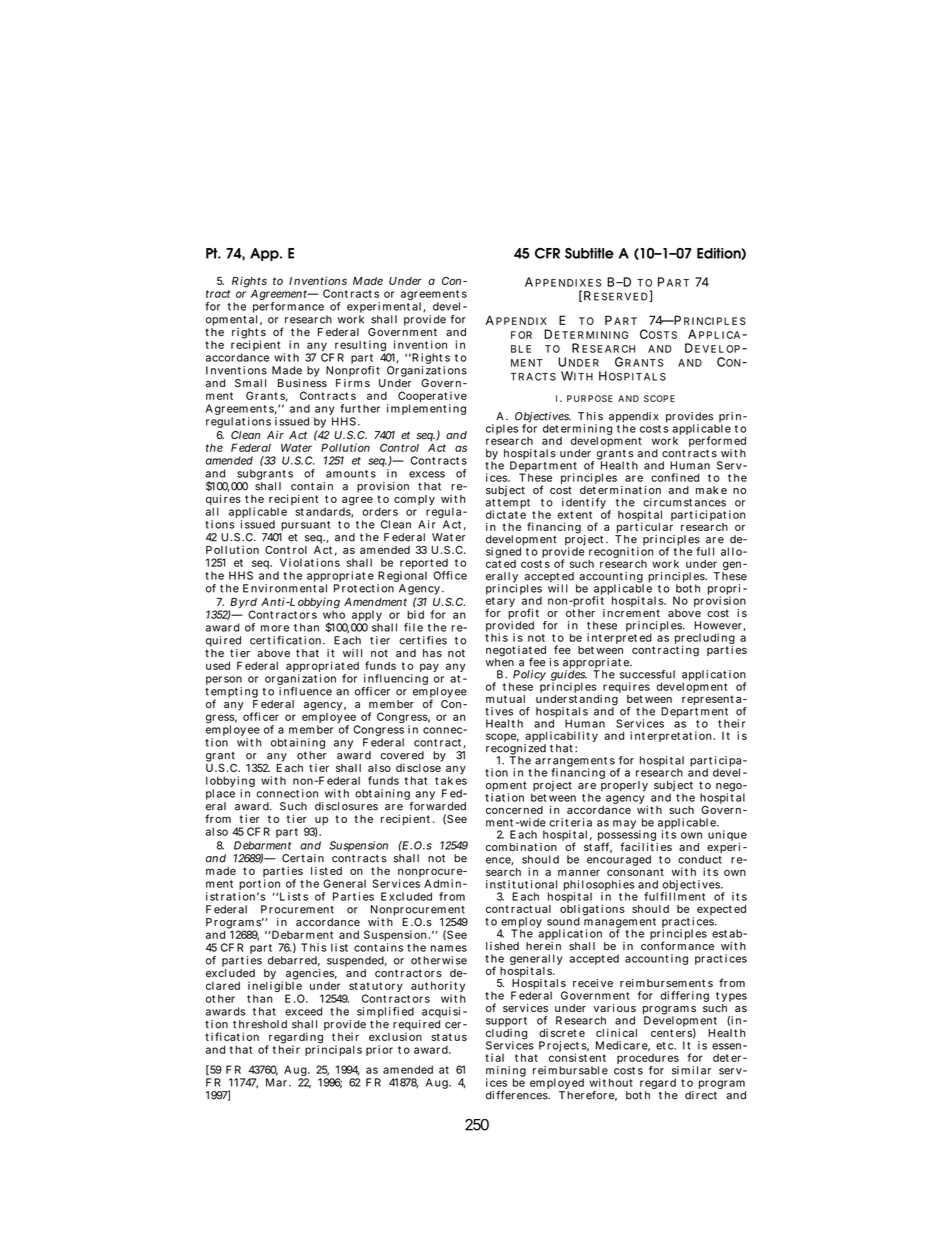 This image has width=952, height=1233. I want to click on Cooperative, so click(432, 398).
